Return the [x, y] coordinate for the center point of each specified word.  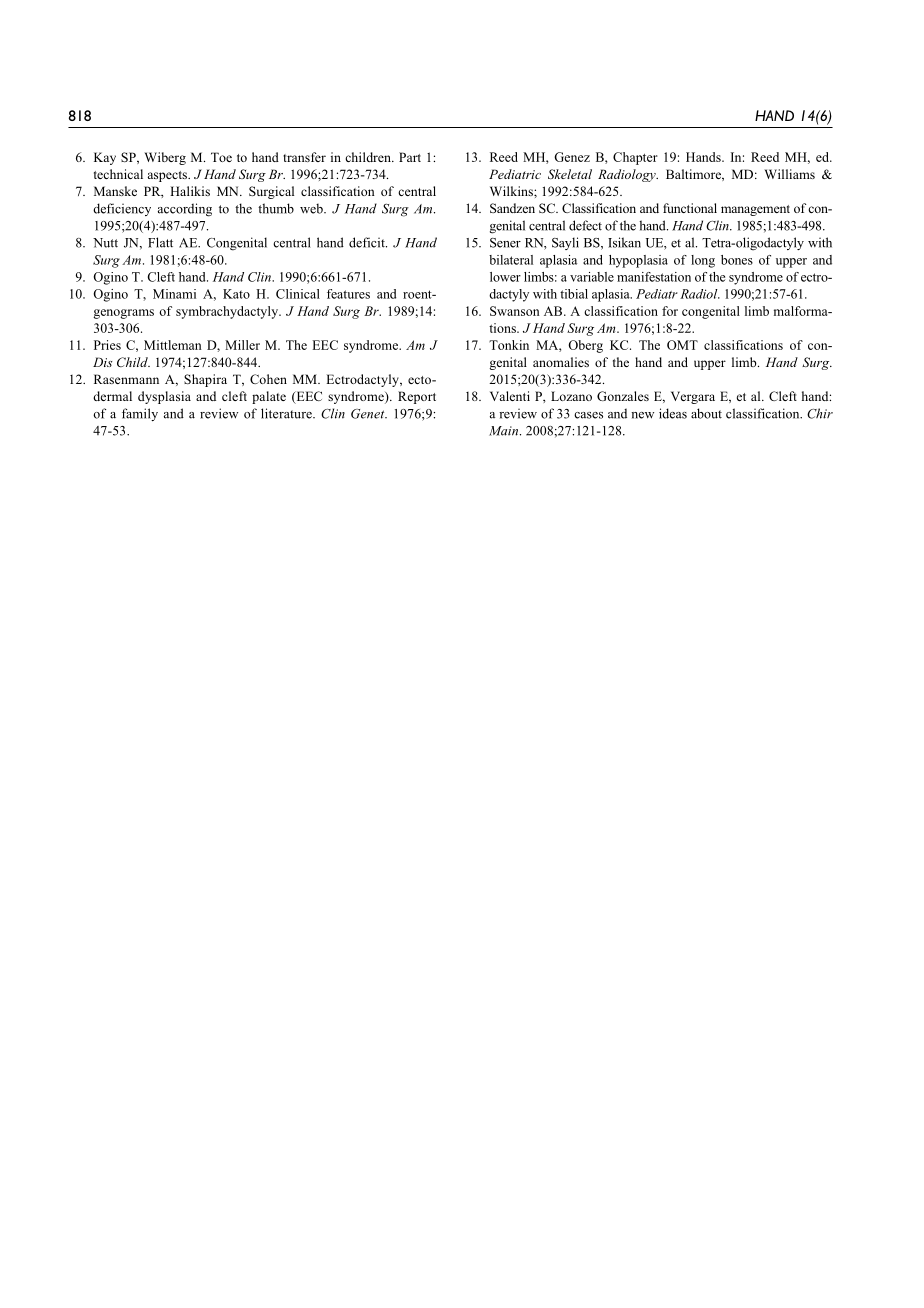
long [703, 261]
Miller [242, 345]
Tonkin [509, 345]
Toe [221, 157]
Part [410, 157]
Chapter [635, 158]
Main [505, 431]
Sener [505, 243]
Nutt [105, 243]
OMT [682, 345]
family [140, 414]
